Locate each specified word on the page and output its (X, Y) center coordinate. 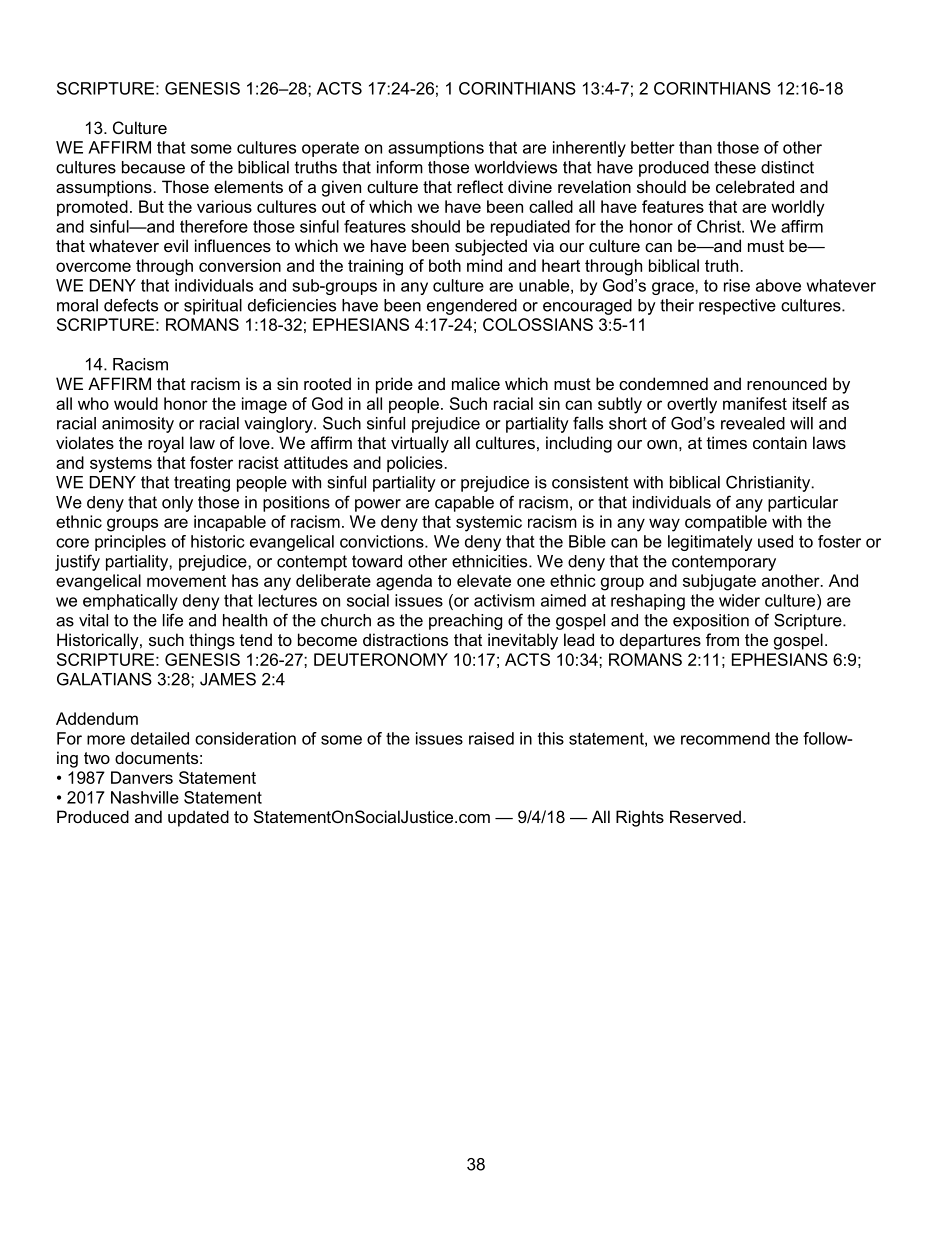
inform (400, 167)
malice (476, 383)
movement (186, 581)
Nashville (145, 797)
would (136, 403)
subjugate (719, 582)
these (735, 167)
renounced (787, 383)
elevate (484, 580)
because (153, 167)
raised (491, 738)
